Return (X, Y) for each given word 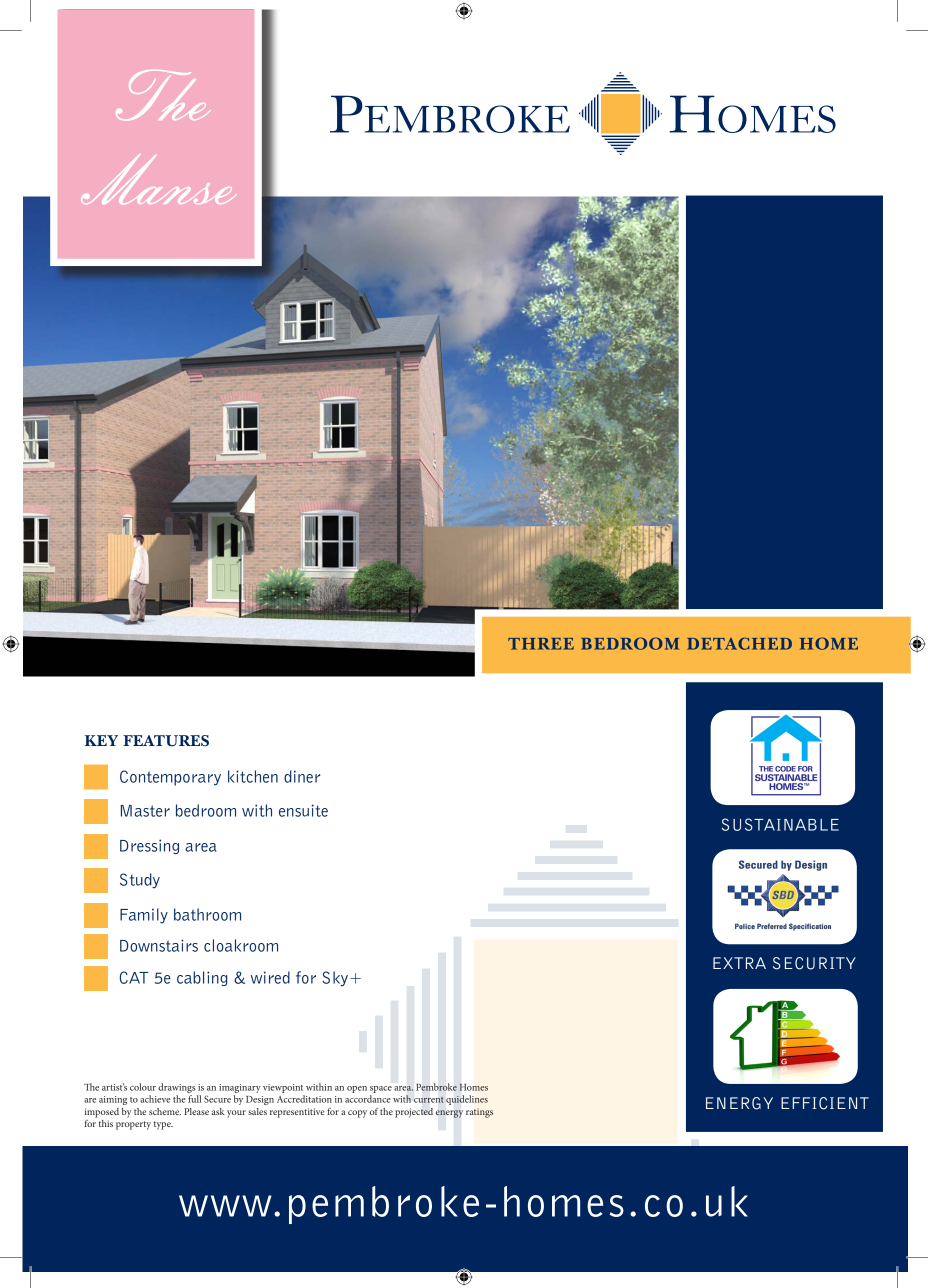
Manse (159, 179)
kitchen (253, 776)
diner (302, 776)
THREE (541, 644)
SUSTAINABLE (780, 824)
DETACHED (739, 643)
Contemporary (170, 778)
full (194, 1099)
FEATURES (166, 741)
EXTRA (739, 963)
